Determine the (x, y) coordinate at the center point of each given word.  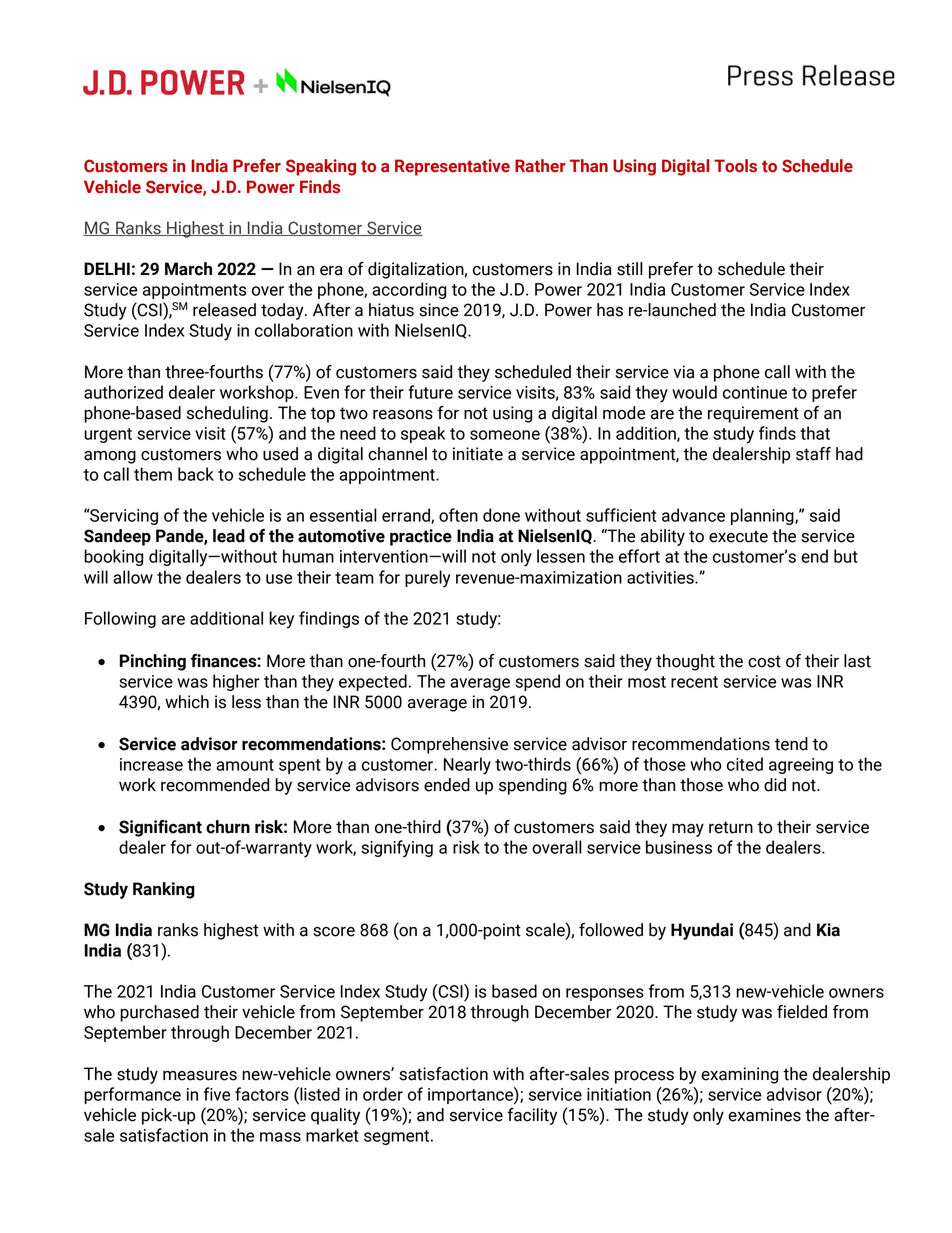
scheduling (227, 414)
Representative (452, 167)
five (217, 1094)
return (731, 827)
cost (764, 661)
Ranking (164, 890)
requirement (753, 414)
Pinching (153, 662)
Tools (735, 166)
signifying (397, 849)
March (188, 269)
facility (532, 1116)
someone (505, 435)
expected (373, 682)
